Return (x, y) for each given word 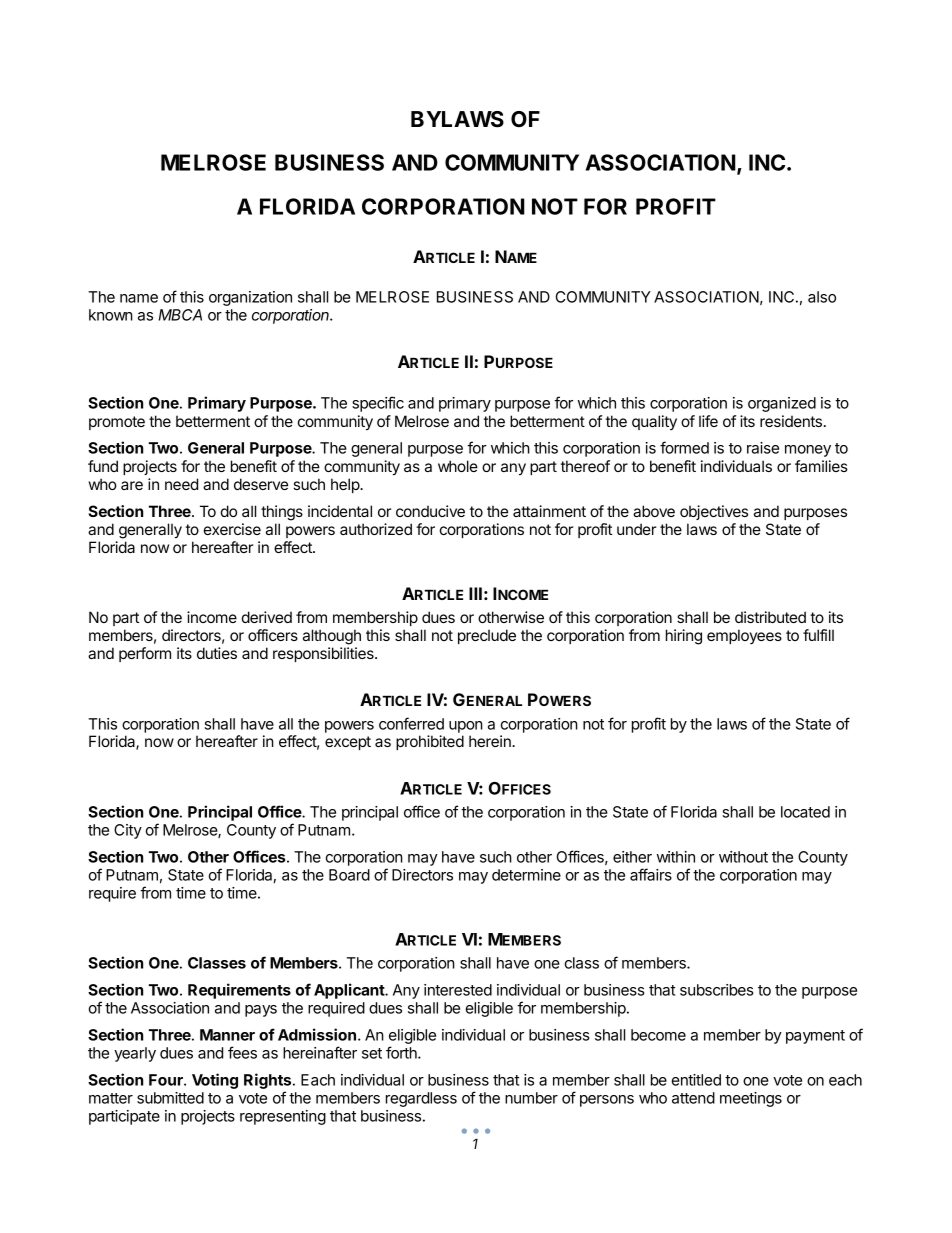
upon (466, 727)
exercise (232, 529)
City (128, 831)
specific (378, 404)
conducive (430, 511)
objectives (714, 512)
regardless (421, 1099)
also (822, 297)
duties (217, 653)
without (743, 857)
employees (744, 636)
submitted (170, 1098)
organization (250, 298)
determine (526, 875)
